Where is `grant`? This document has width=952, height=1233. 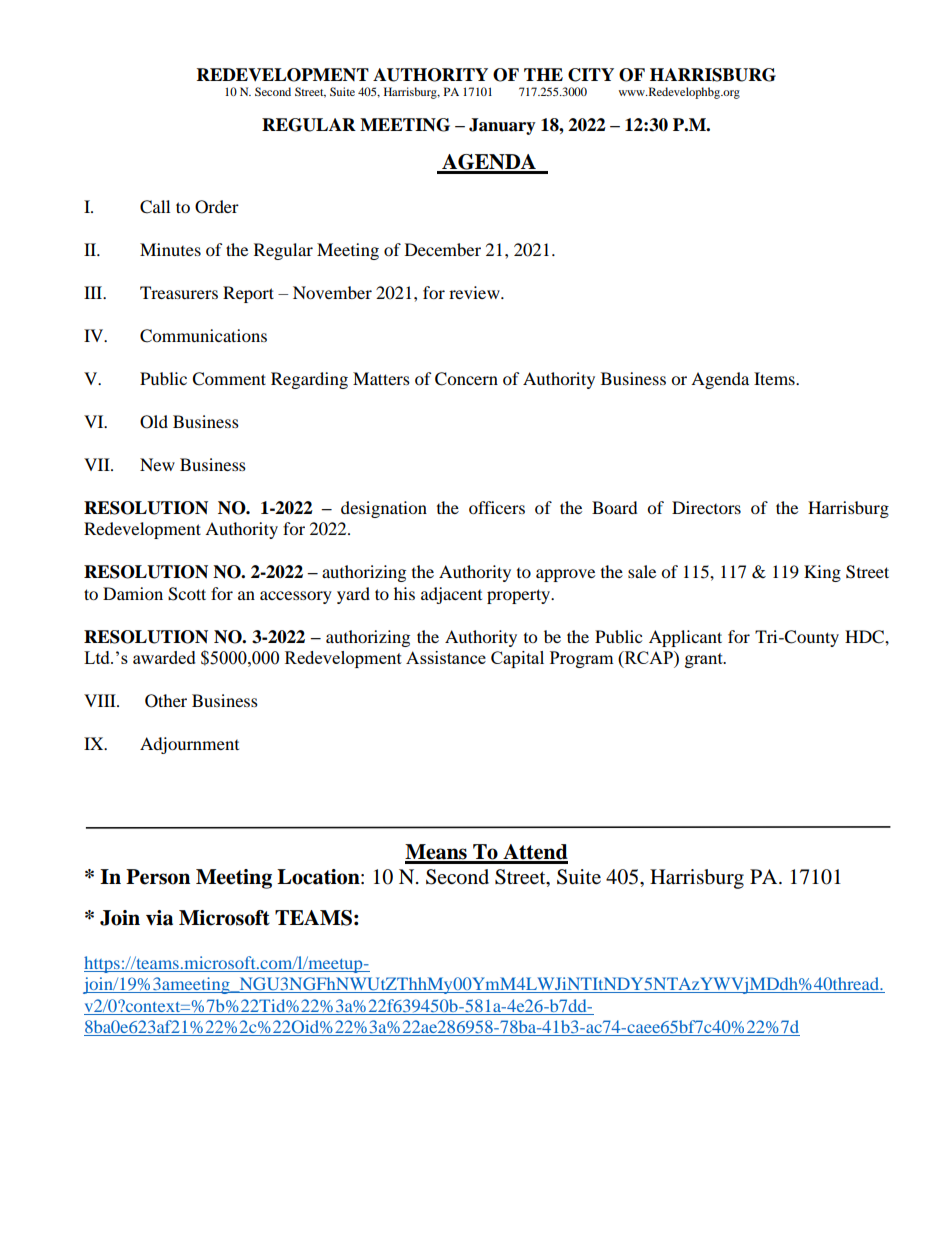
grant is located at coordinates (705, 660).
